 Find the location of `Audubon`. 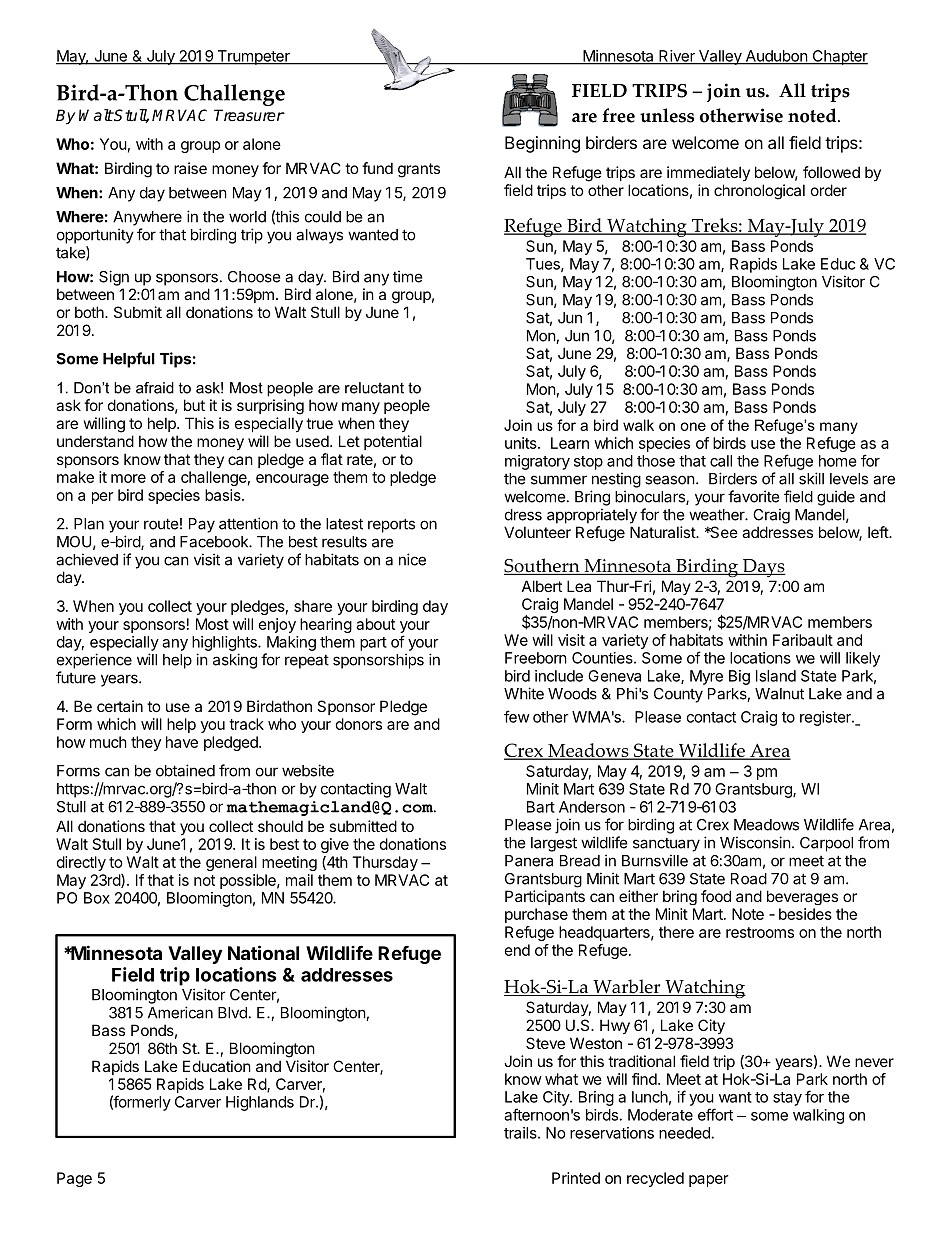

Audubon is located at coordinates (776, 57).
